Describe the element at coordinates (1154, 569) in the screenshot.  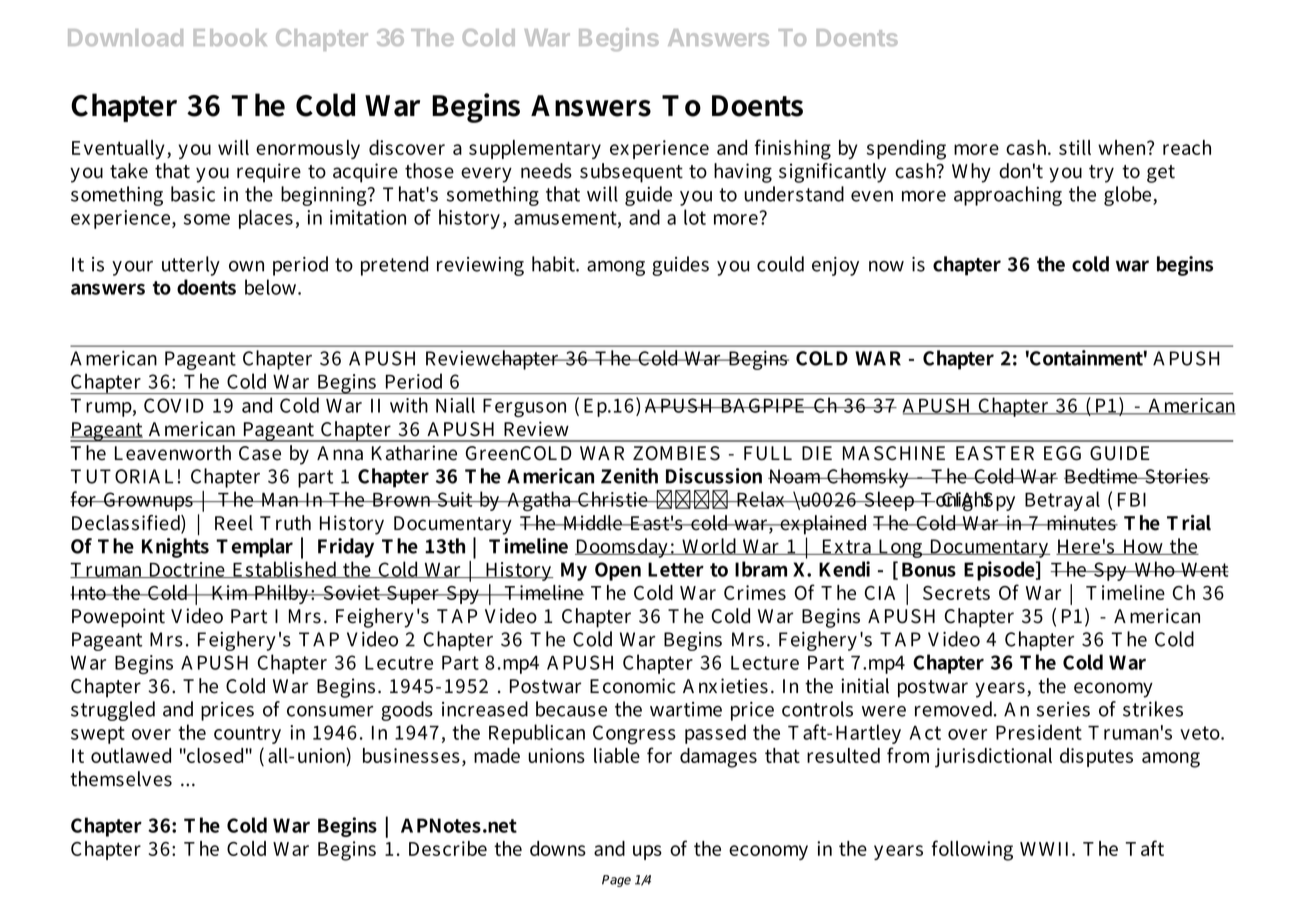
I see `Who` at that location.
